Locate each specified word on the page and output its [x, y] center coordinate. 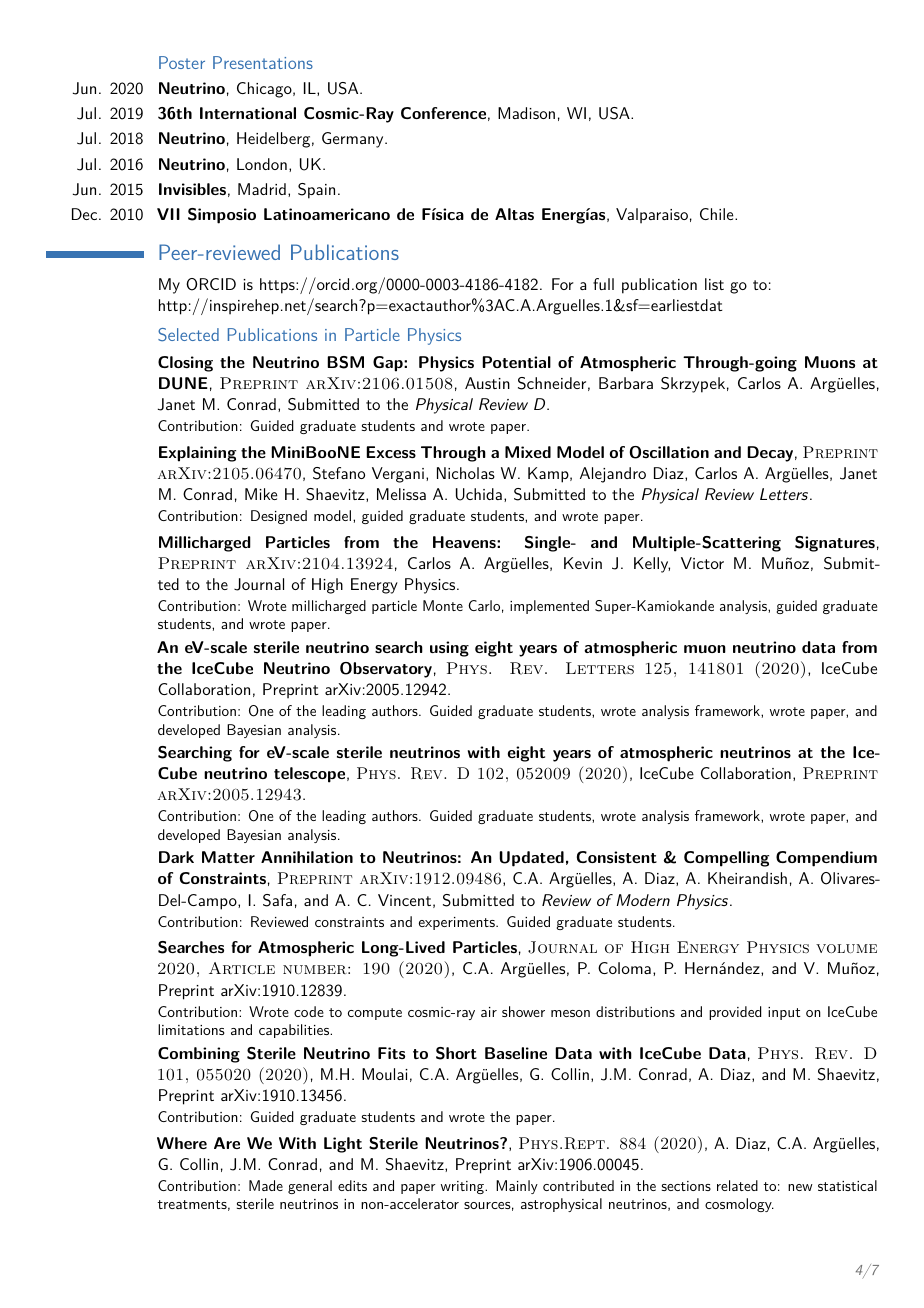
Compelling [726, 859]
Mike [261, 494]
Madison [526, 113]
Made [266, 1185]
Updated [531, 859]
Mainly [517, 1187]
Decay [770, 454]
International [248, 113]
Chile [718, 214]
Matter [228, 857]
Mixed [528, 452]
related [737, 1185]
